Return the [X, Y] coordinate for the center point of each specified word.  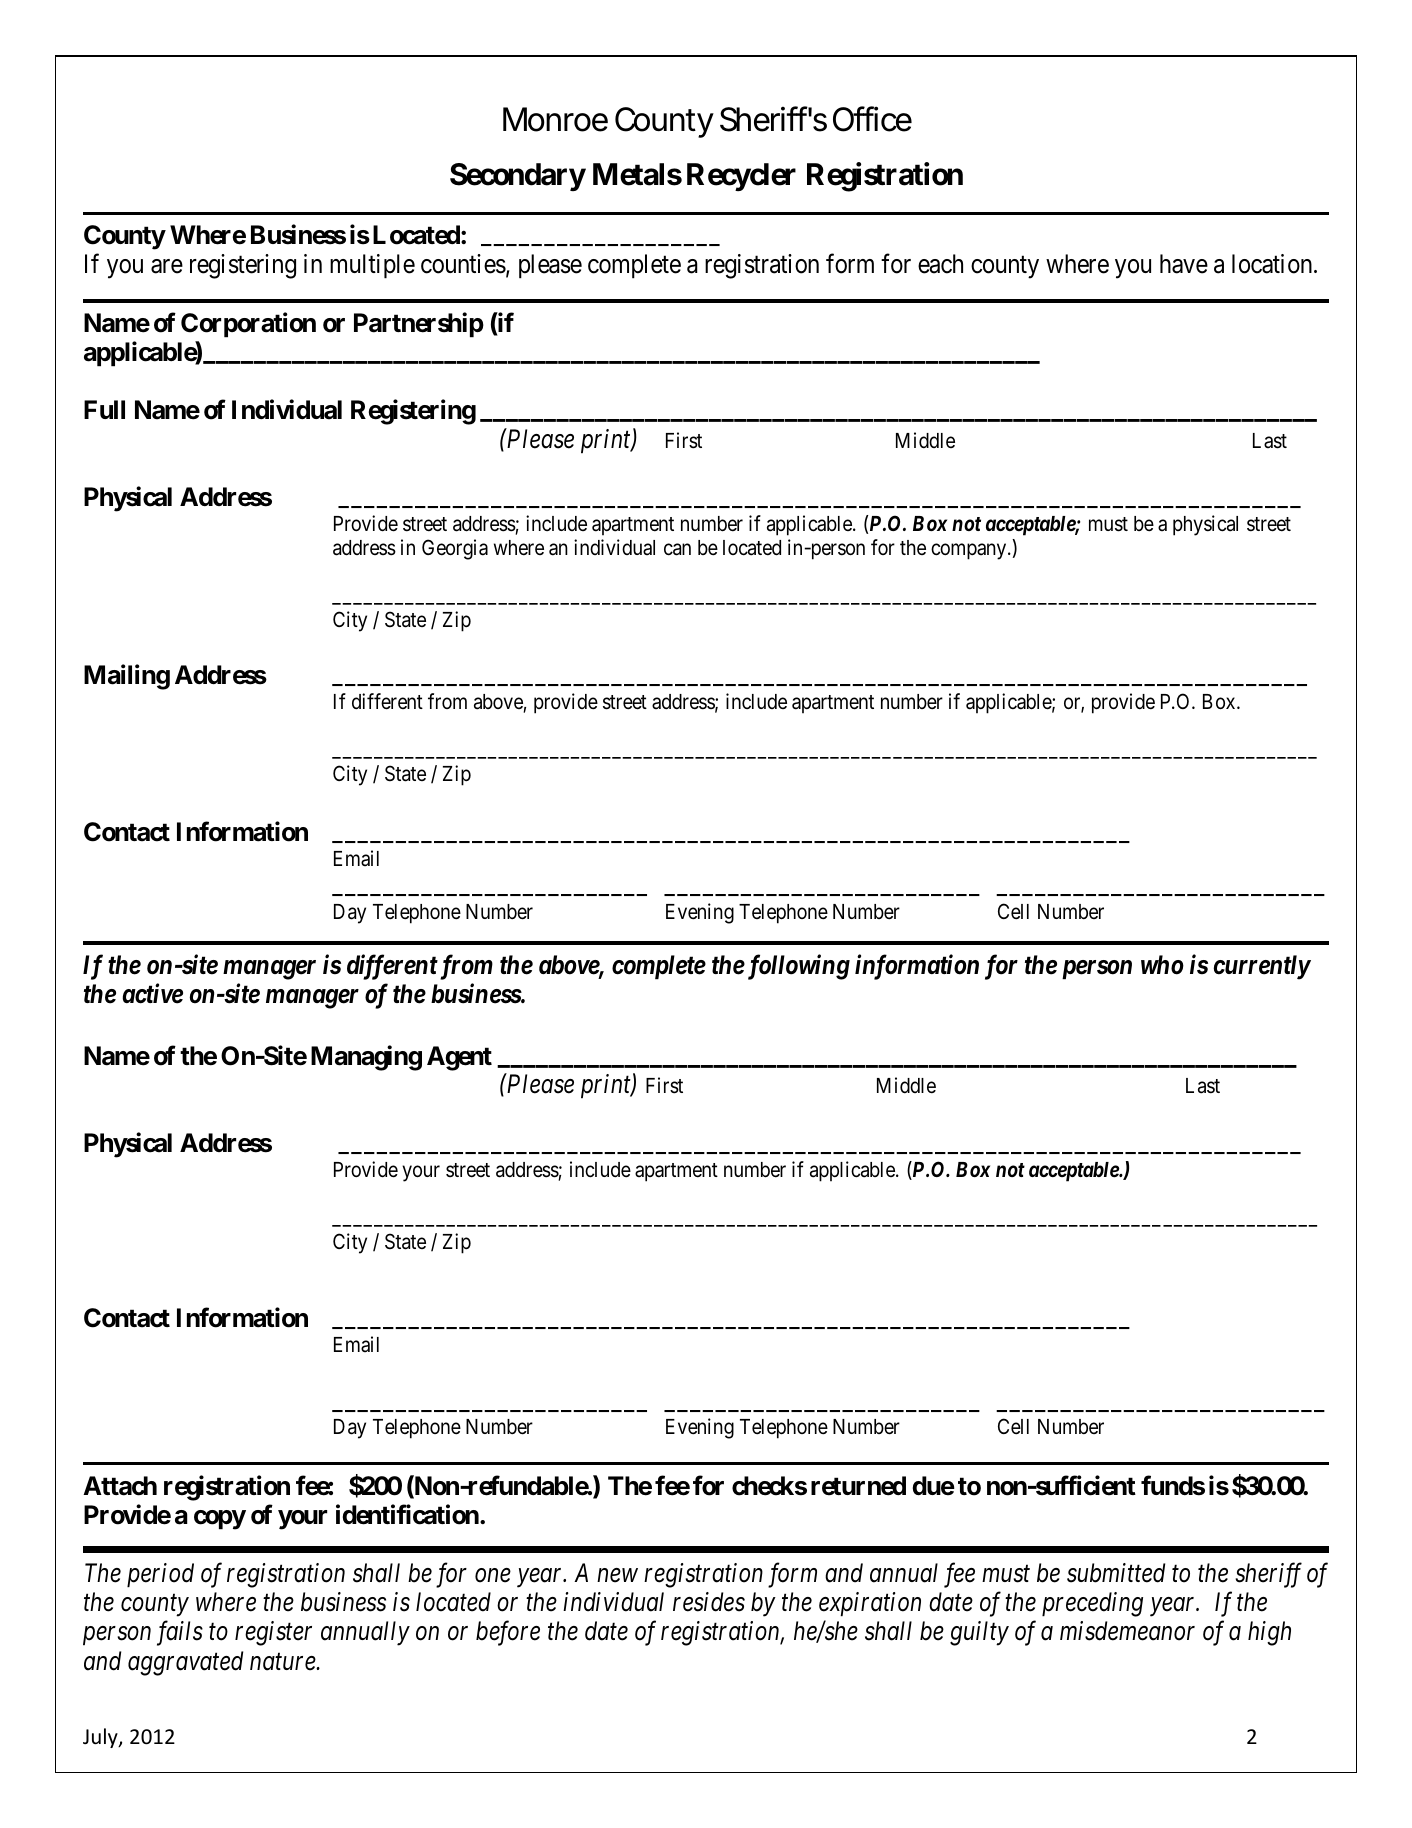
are [167, 266]
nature [283, 1662]
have [1184, 264]
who [1162, 965]
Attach [120, 1486]
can [677, 550]
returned [858, 1486]
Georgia [455, 549]
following [797, 967]
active [152, 994]
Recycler [741, 177]
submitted [1116, 1573]
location [1273, 264]
